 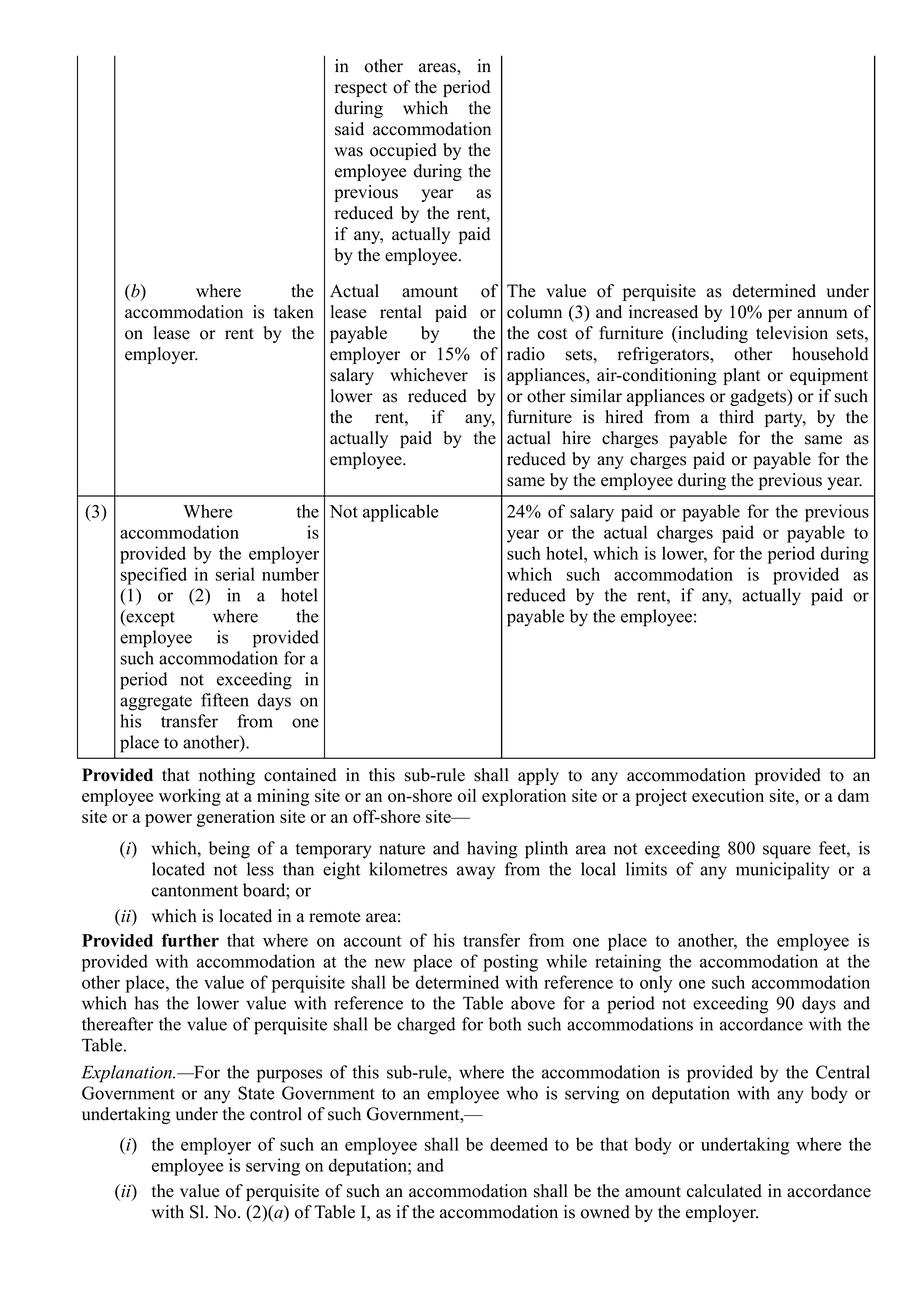 What do you see at coordinates (728, 795) in the page?
I see `execution` at bounding box center [728, 795].
